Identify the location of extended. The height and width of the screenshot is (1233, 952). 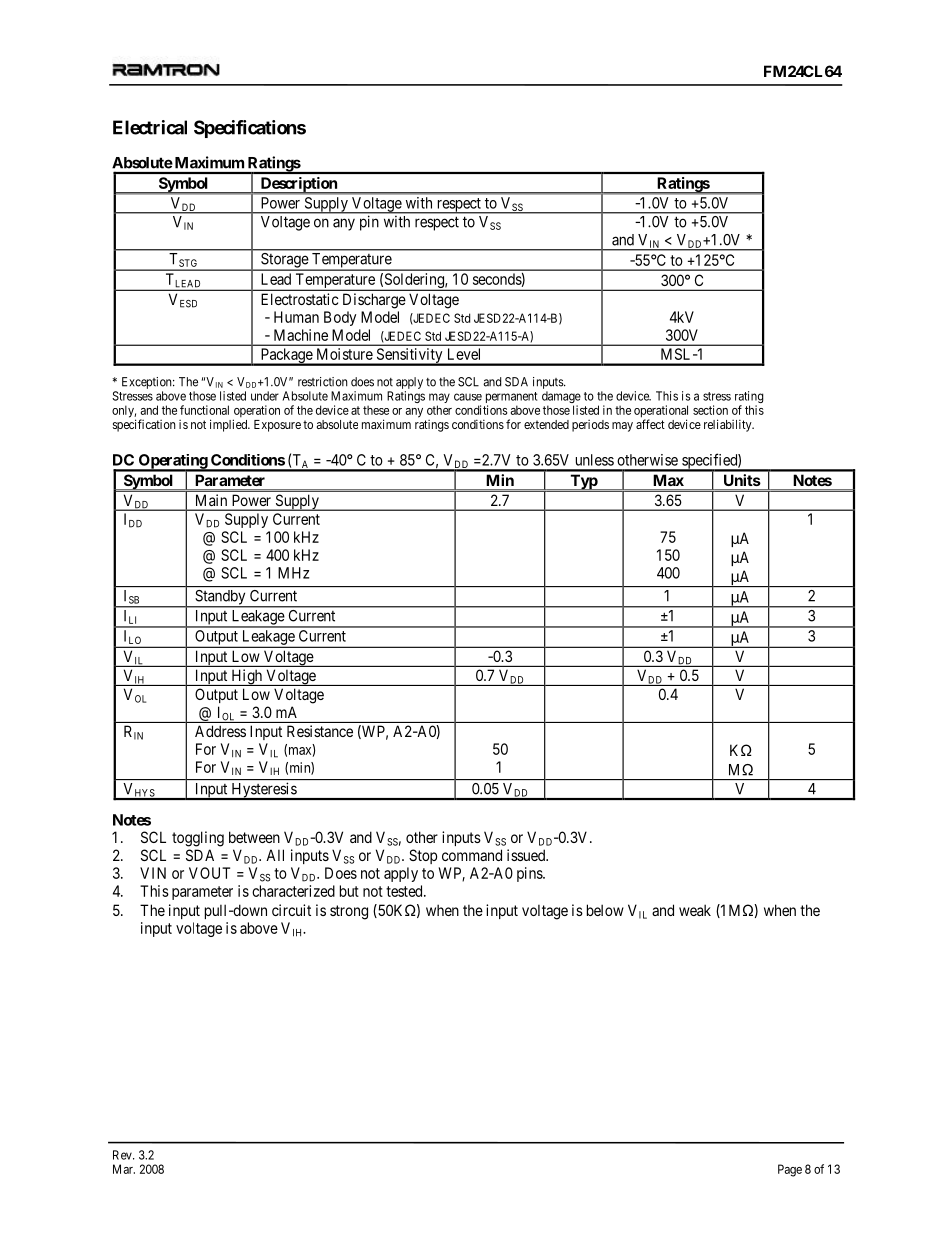
(546, 424).
